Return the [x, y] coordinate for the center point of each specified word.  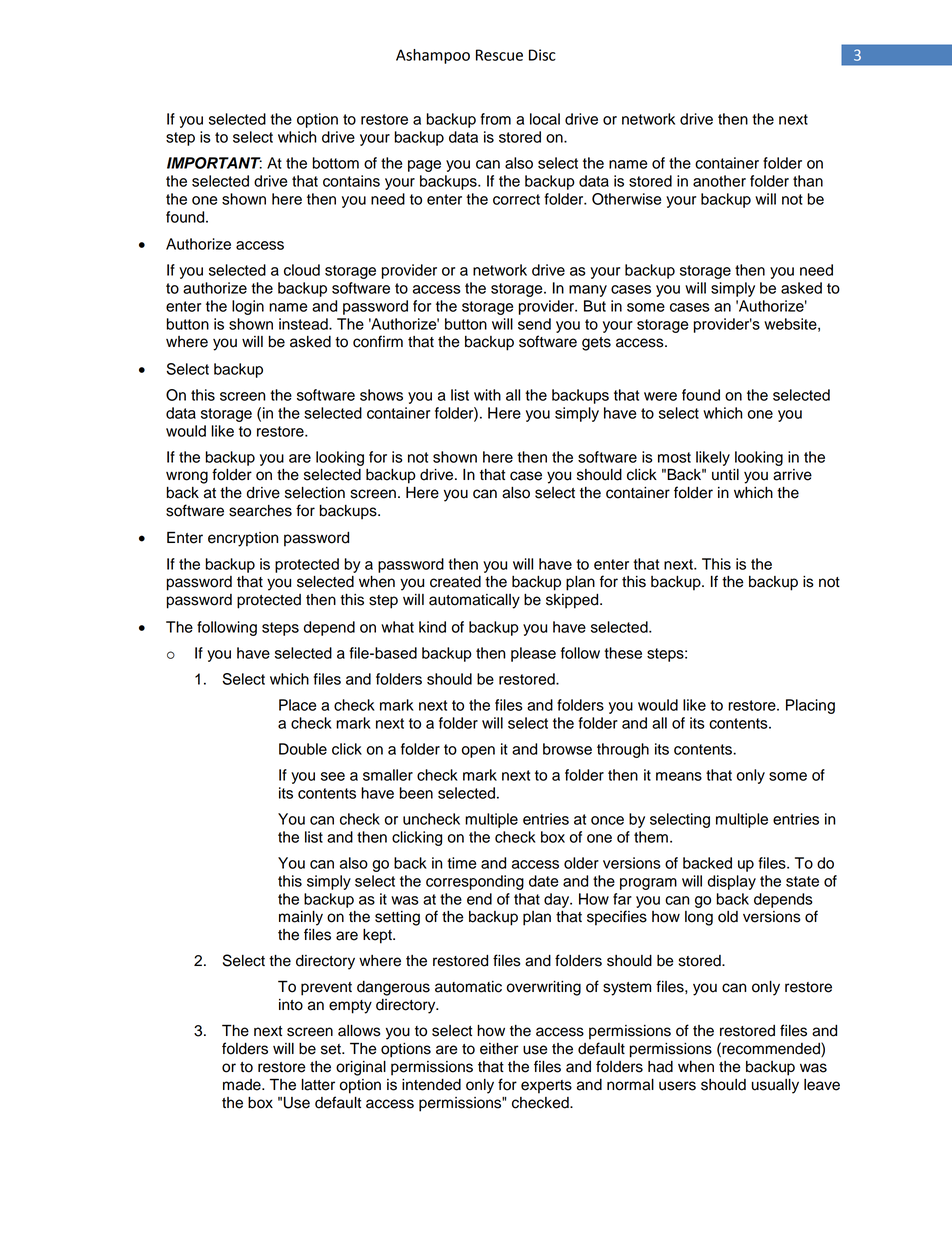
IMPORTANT [214, 163]
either [499, 1049]
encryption [243, 539]
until [725, 475]
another [719, 181]
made [243, 1085]
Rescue [499, 55]
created [455, 582]
